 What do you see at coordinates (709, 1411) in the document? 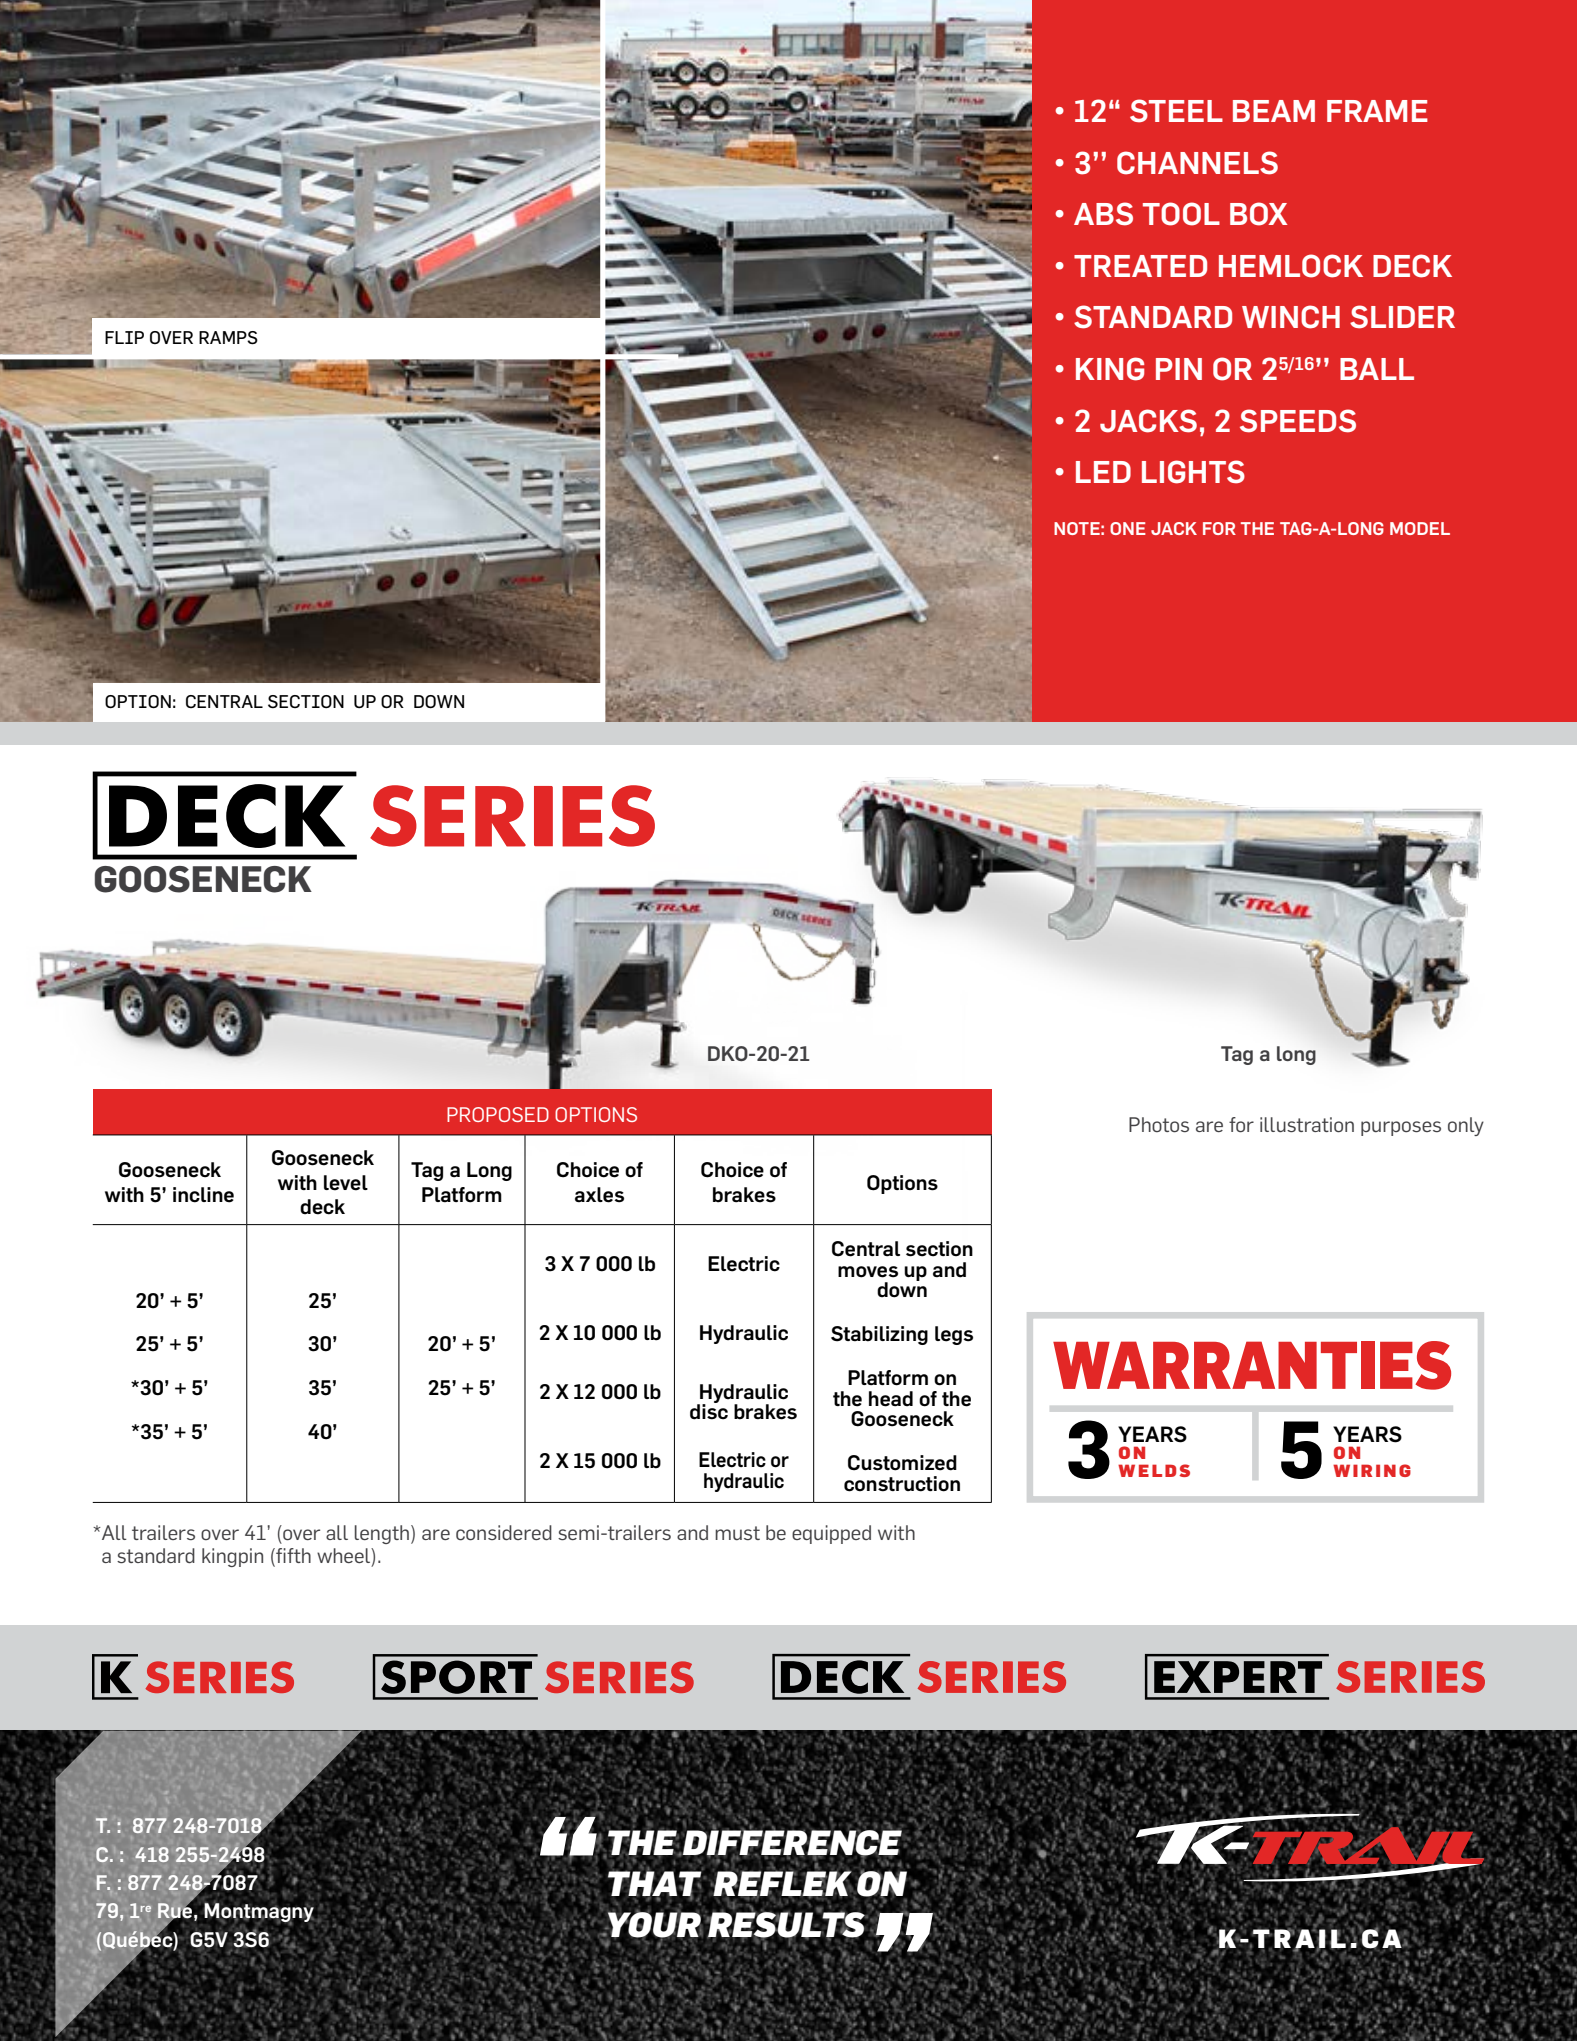
I see `disc` at bounding box center [709, 1411].
